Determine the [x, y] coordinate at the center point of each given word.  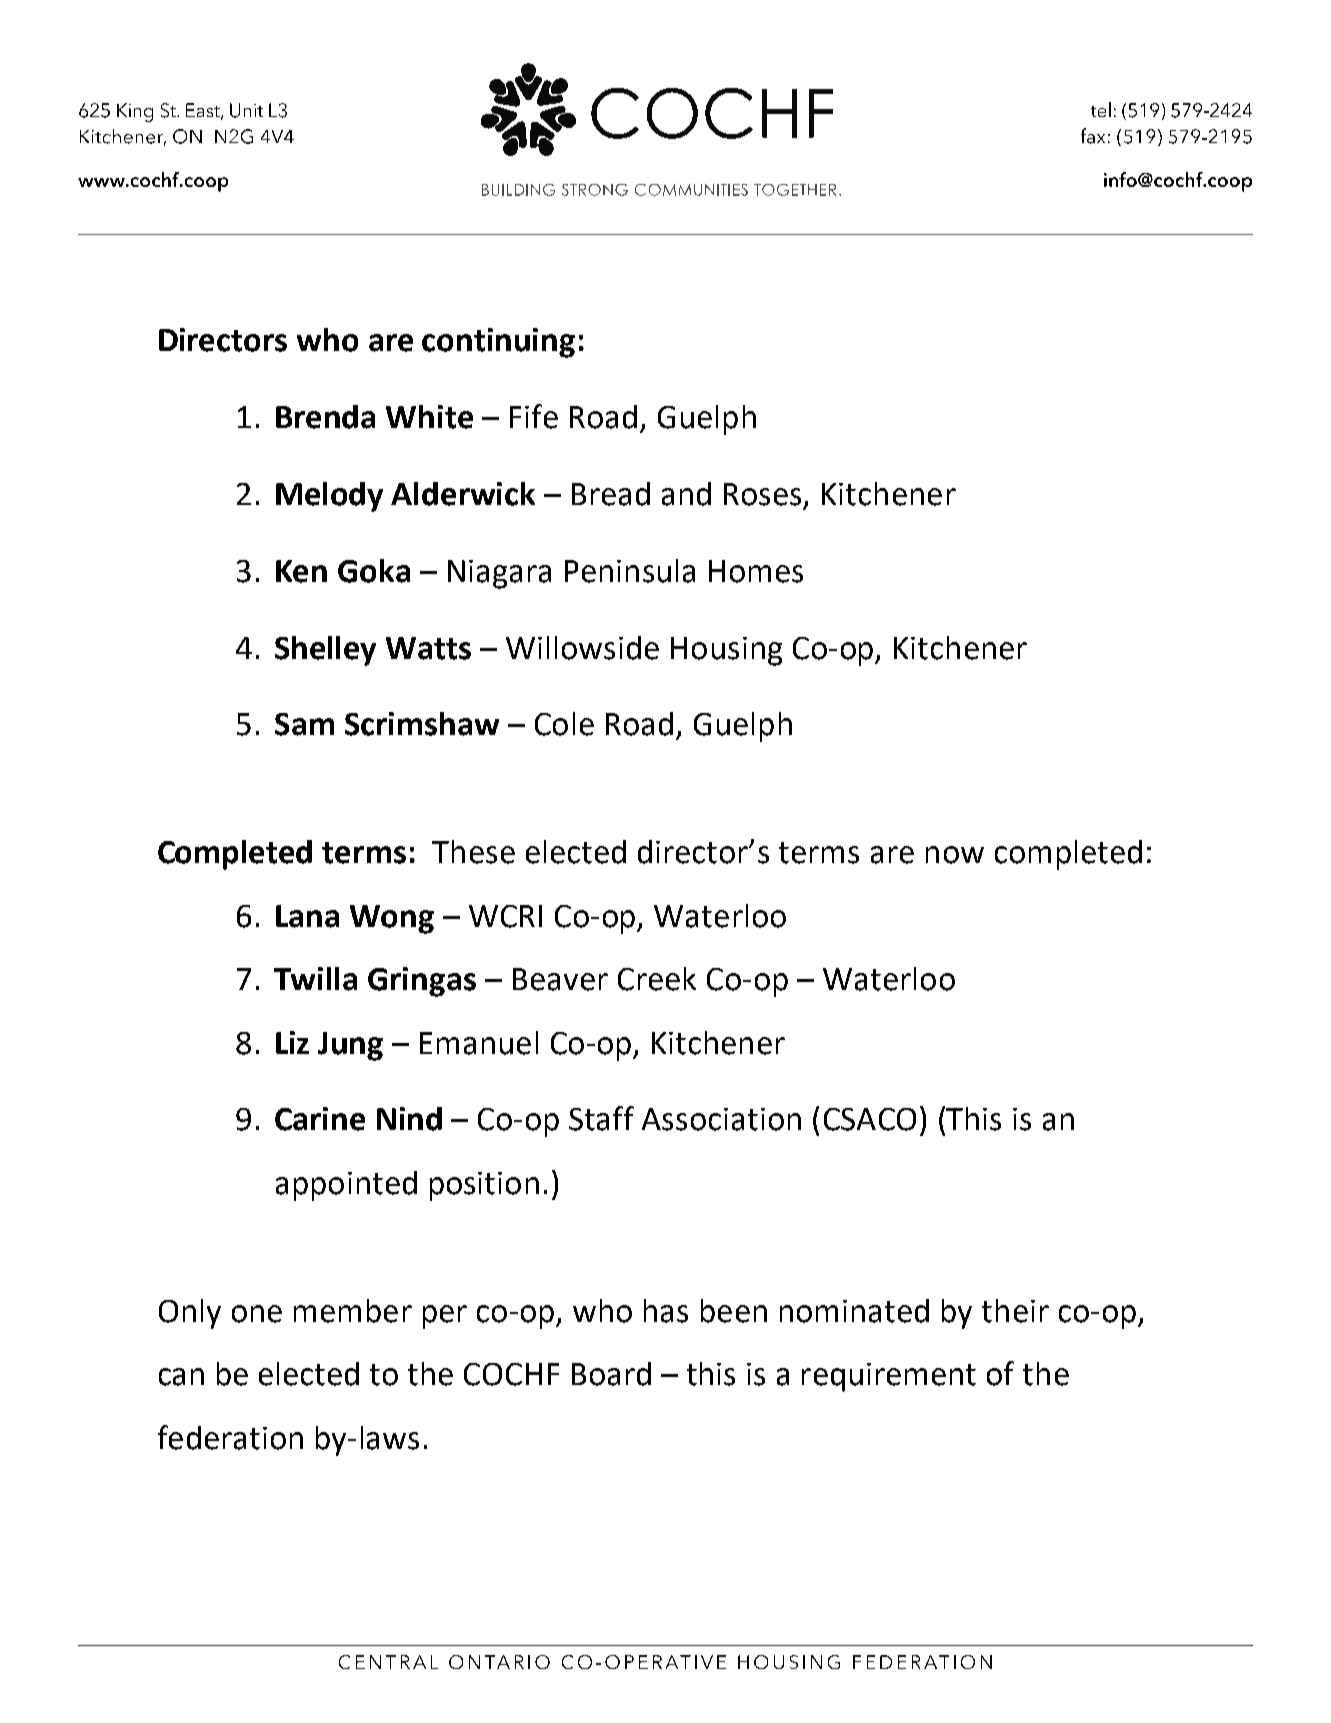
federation [230, 1437]
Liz [292, 1042]
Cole [564, 724]
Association [721, 1119]
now [955, 855]
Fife [534, 416]
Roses [764, 495]
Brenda [325, 417]
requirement [889, 1377]
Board [611, 1374]
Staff [601, 1118]
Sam [304, 724]
